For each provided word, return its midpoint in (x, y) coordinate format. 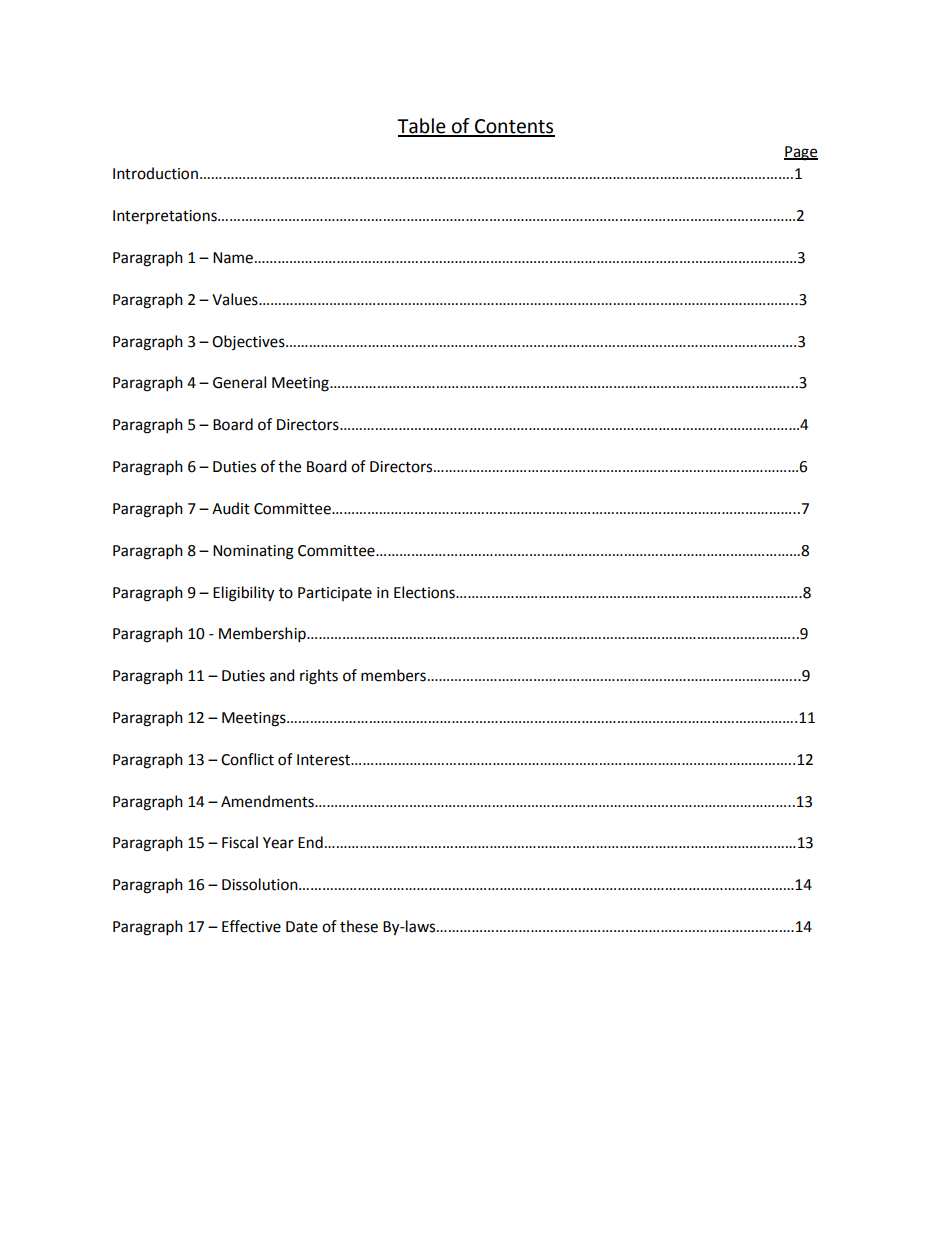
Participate (335, 594)
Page (801, 153)
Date (302, 927)
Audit (231, 508)
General (239, 382)
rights (319, 677)
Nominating (253, 552)
